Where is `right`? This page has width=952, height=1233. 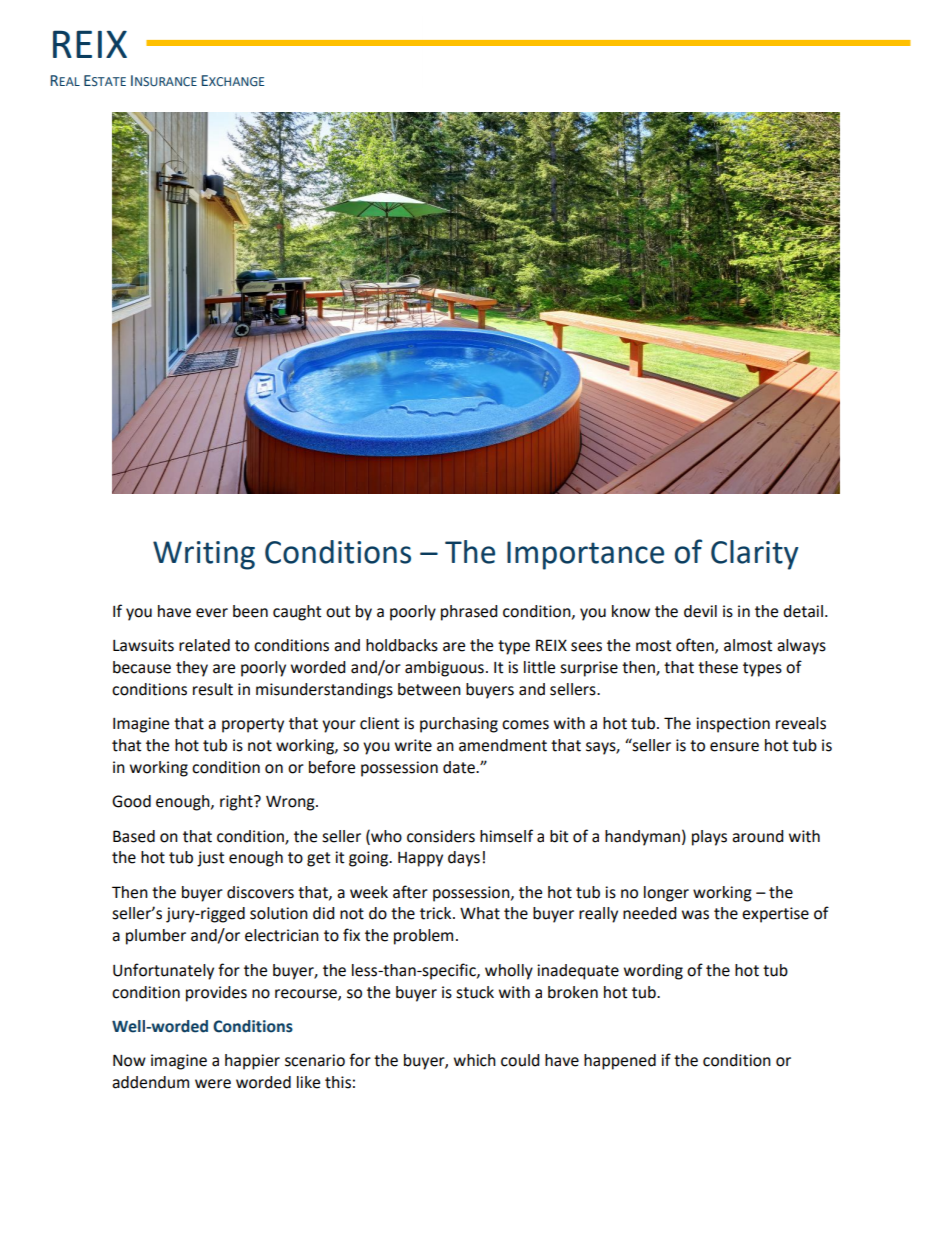
right is located at coordinates (237, 803).
